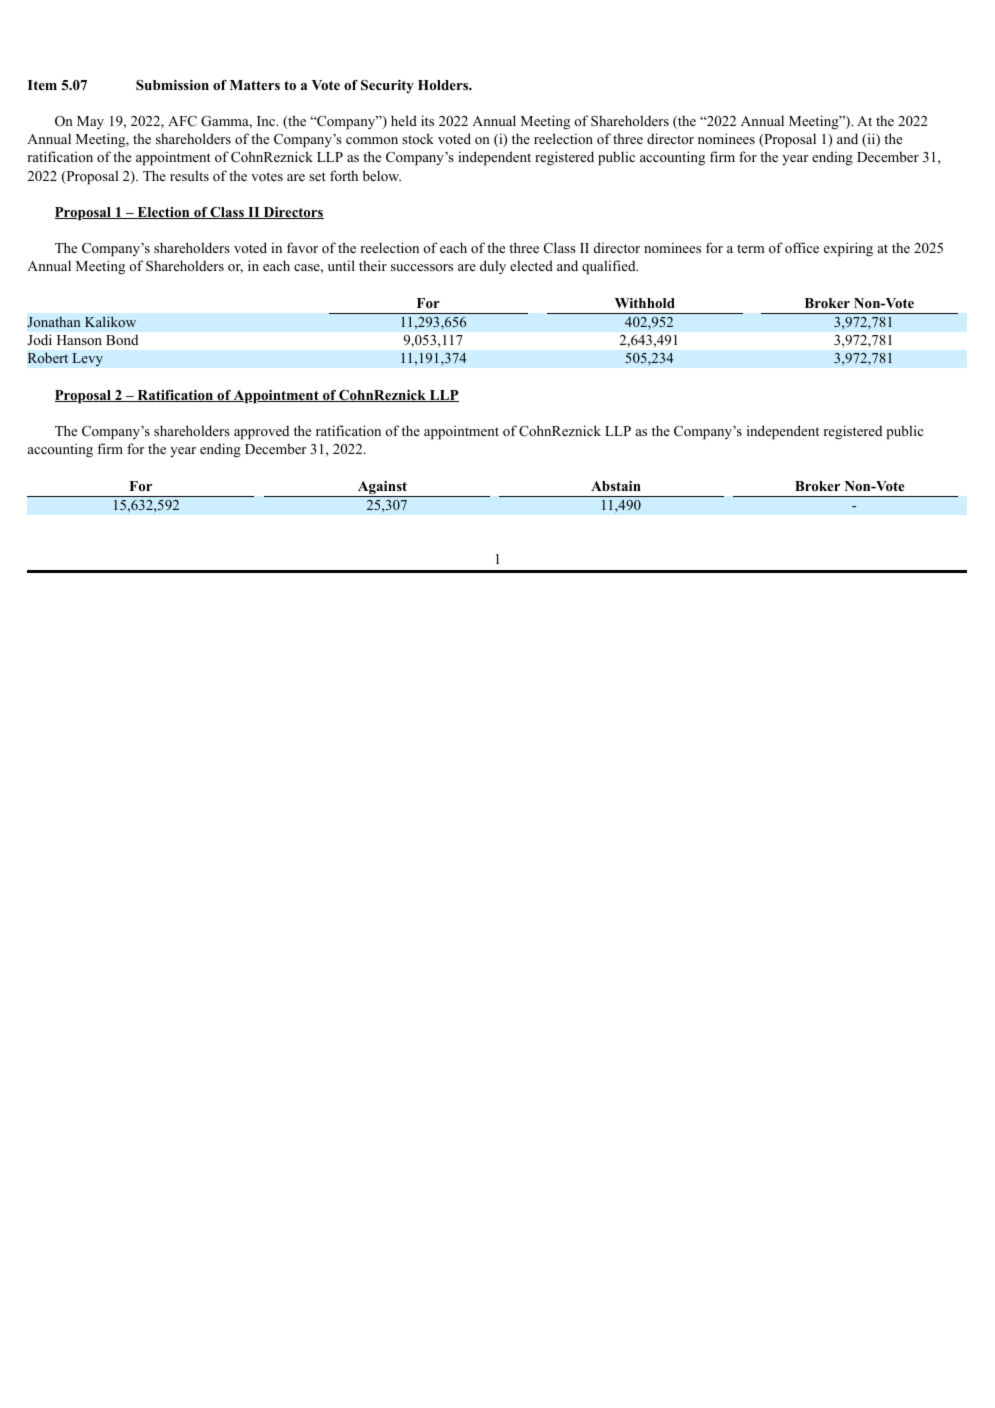  I want to click on its, so click(427, 120).
